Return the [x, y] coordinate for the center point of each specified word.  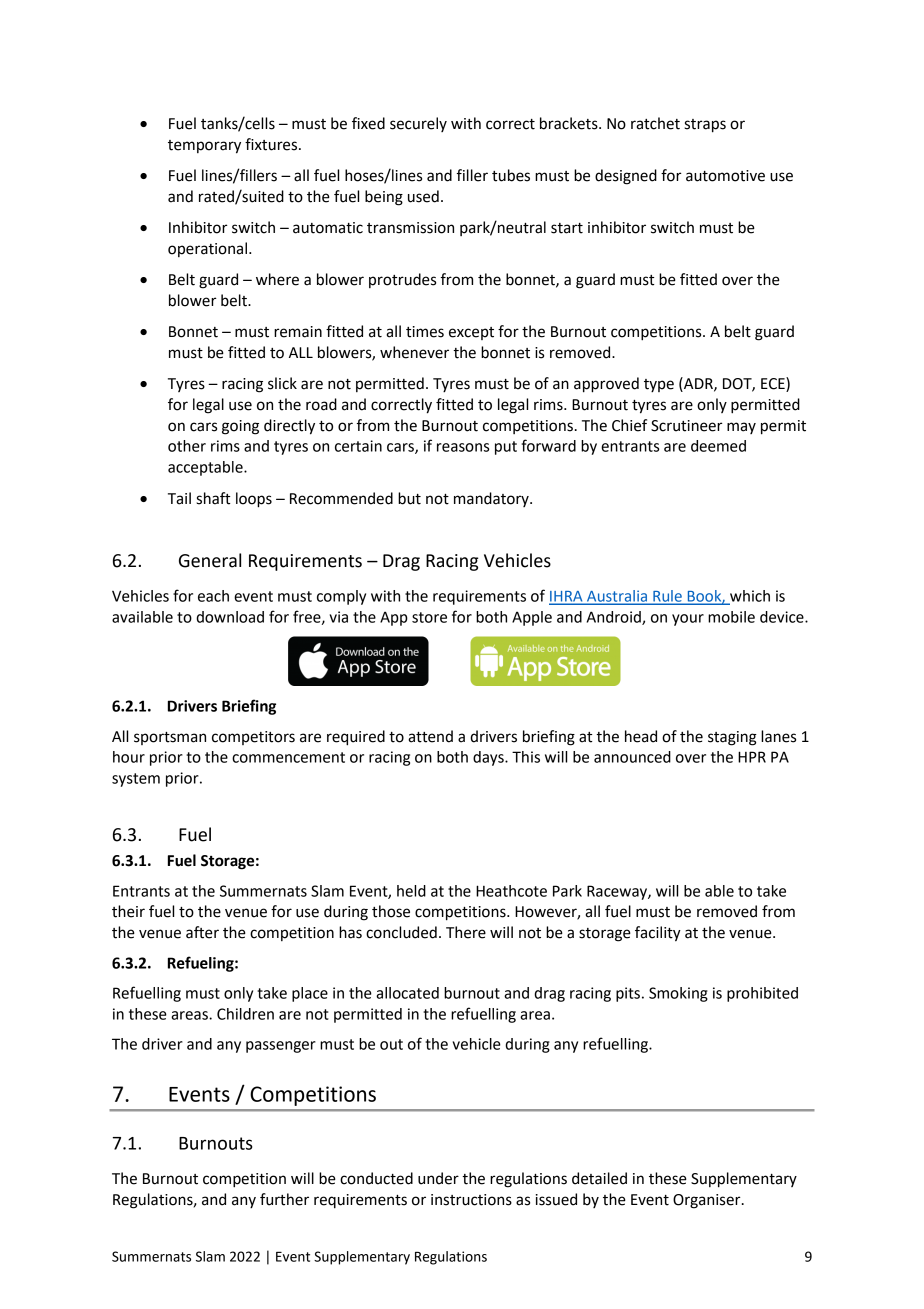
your [688, 620]
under [438, 1178]
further [284, 1199]
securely [418, 124]
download [230, 617]
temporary [204, 147]
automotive [725, 176]
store [429, 617]
